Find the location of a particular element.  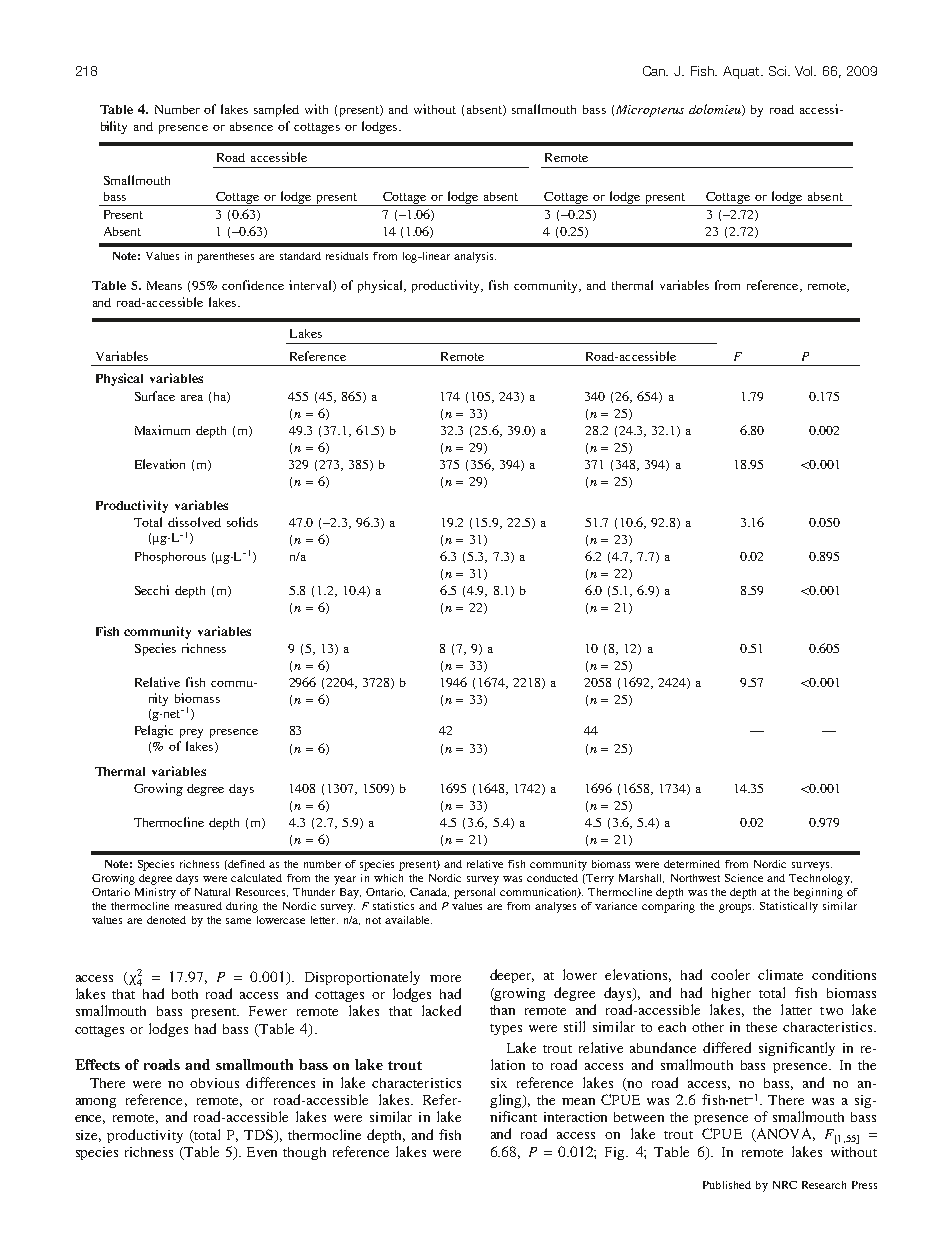

determined is located at coordinates (692, 864).
